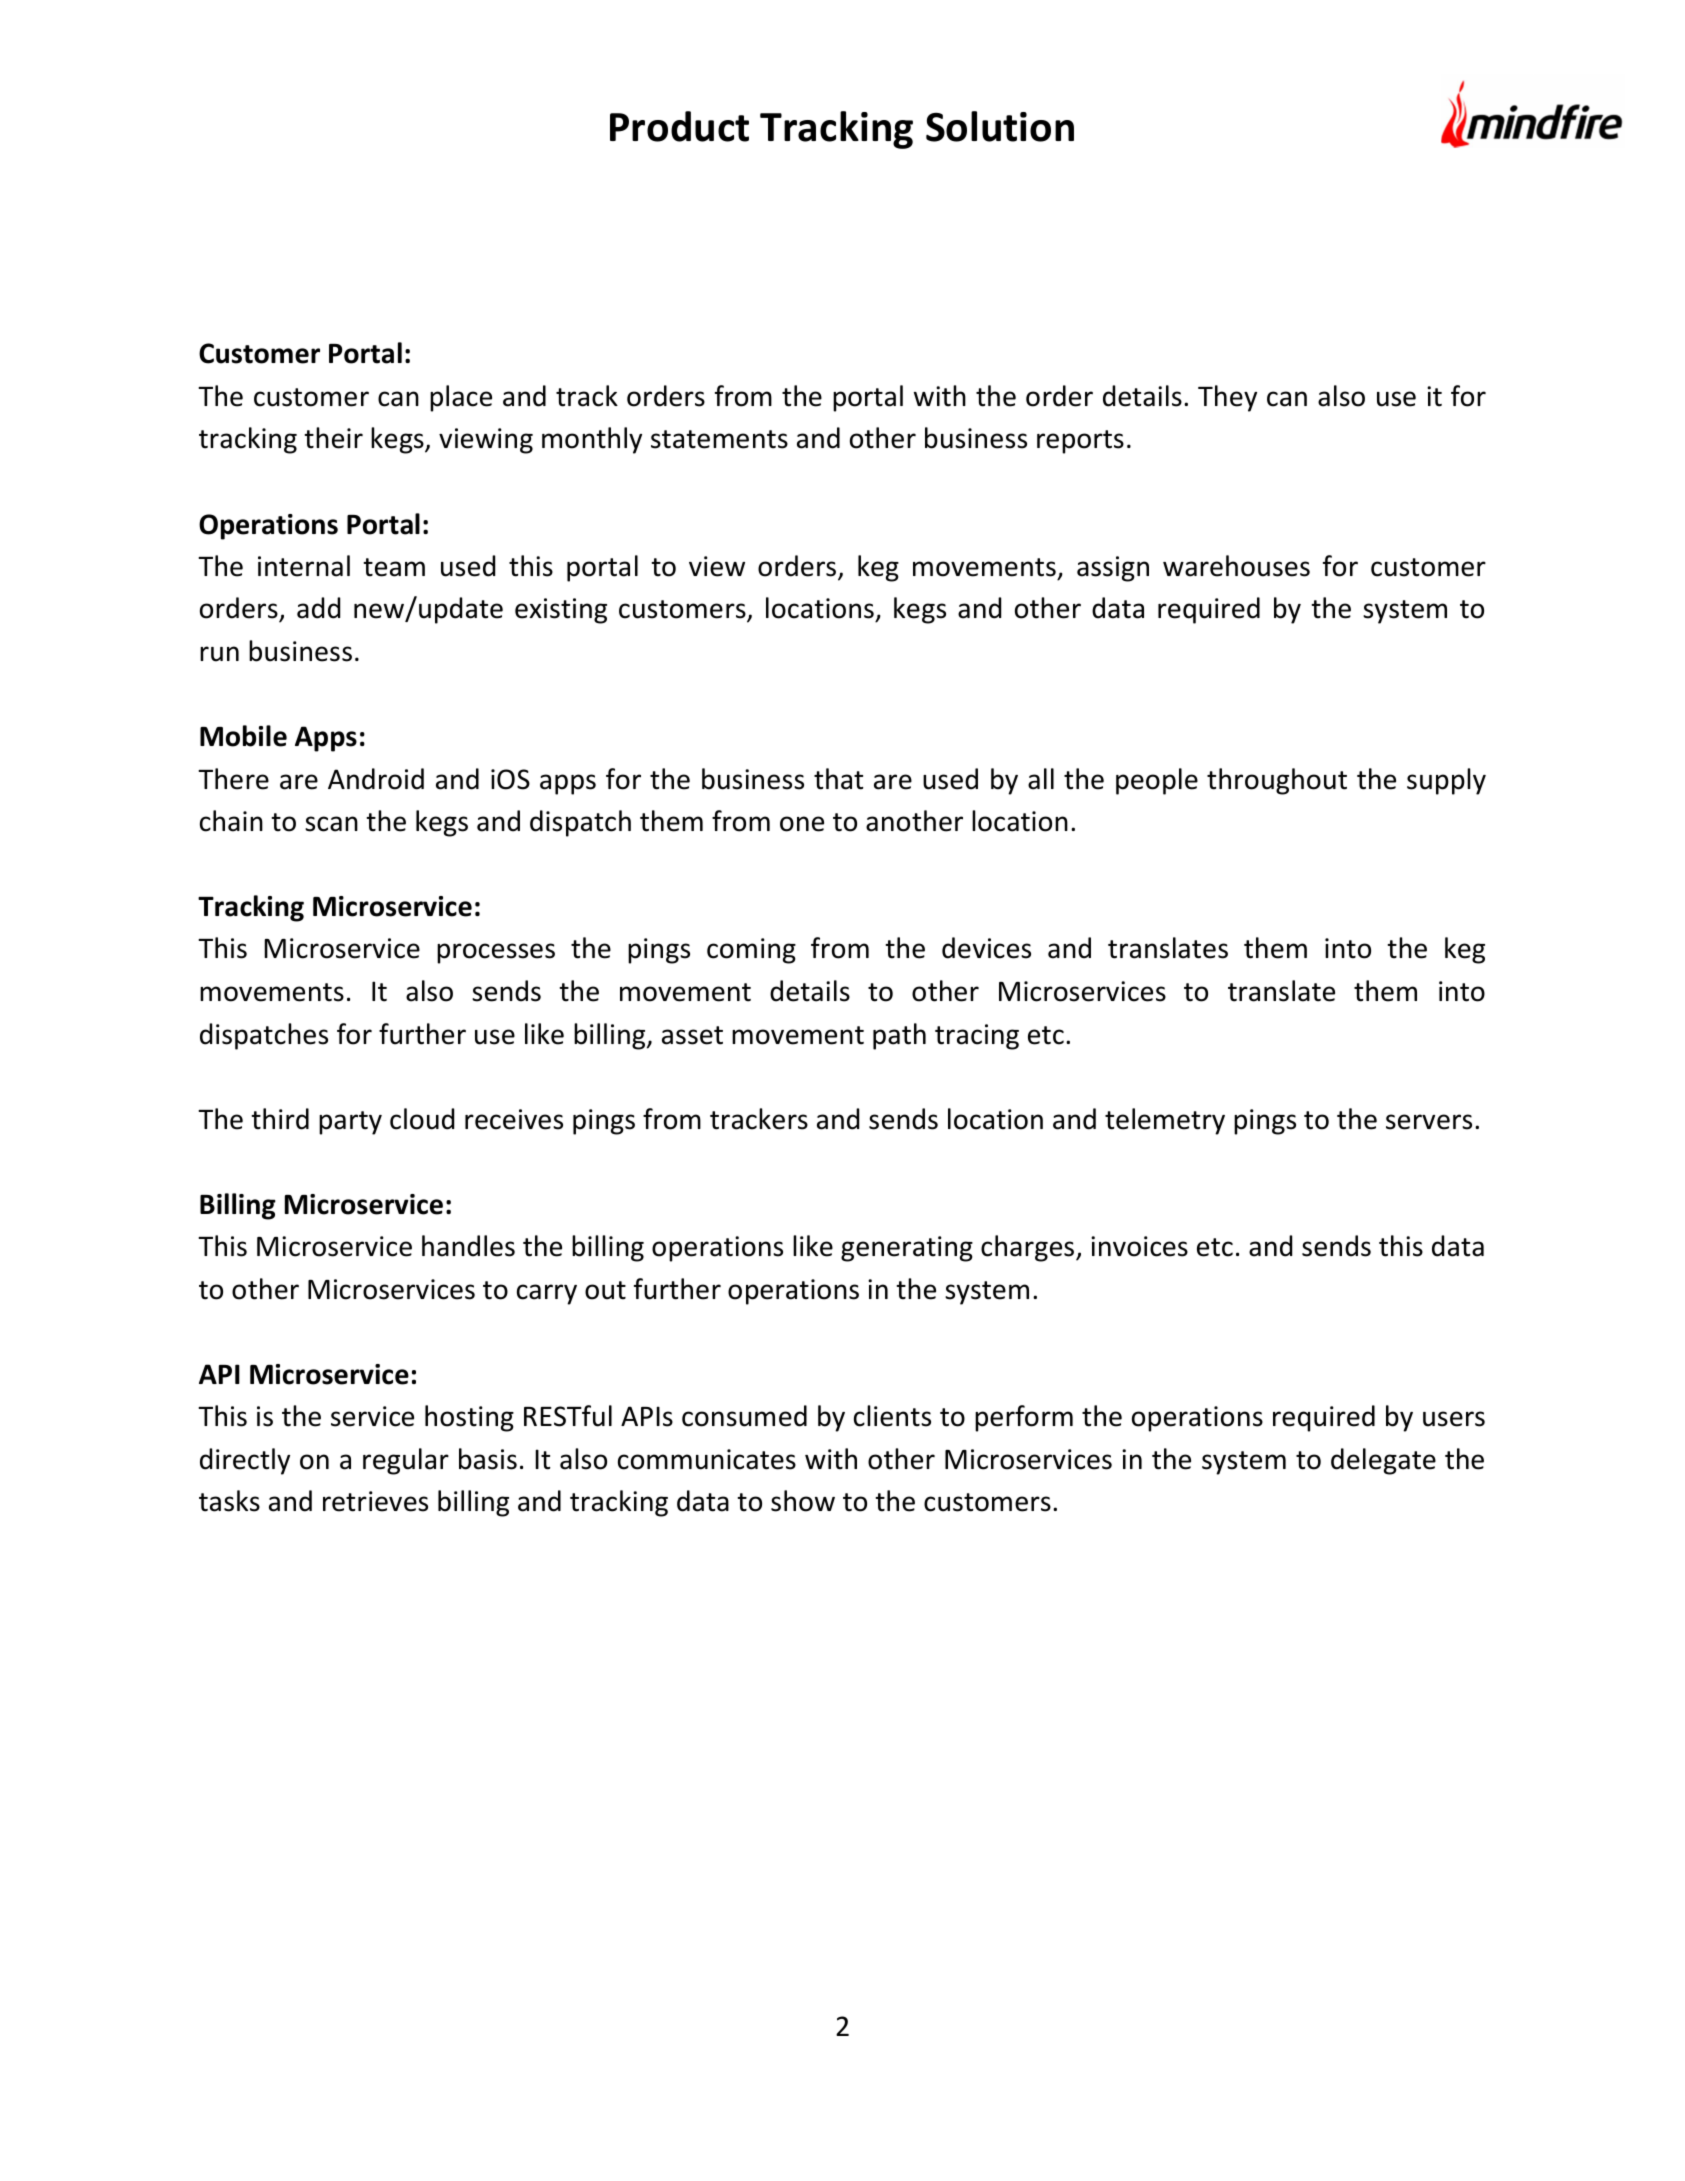 This screenshot has height=2181, width=1685. I want to click on Product, so click(679, 126).
